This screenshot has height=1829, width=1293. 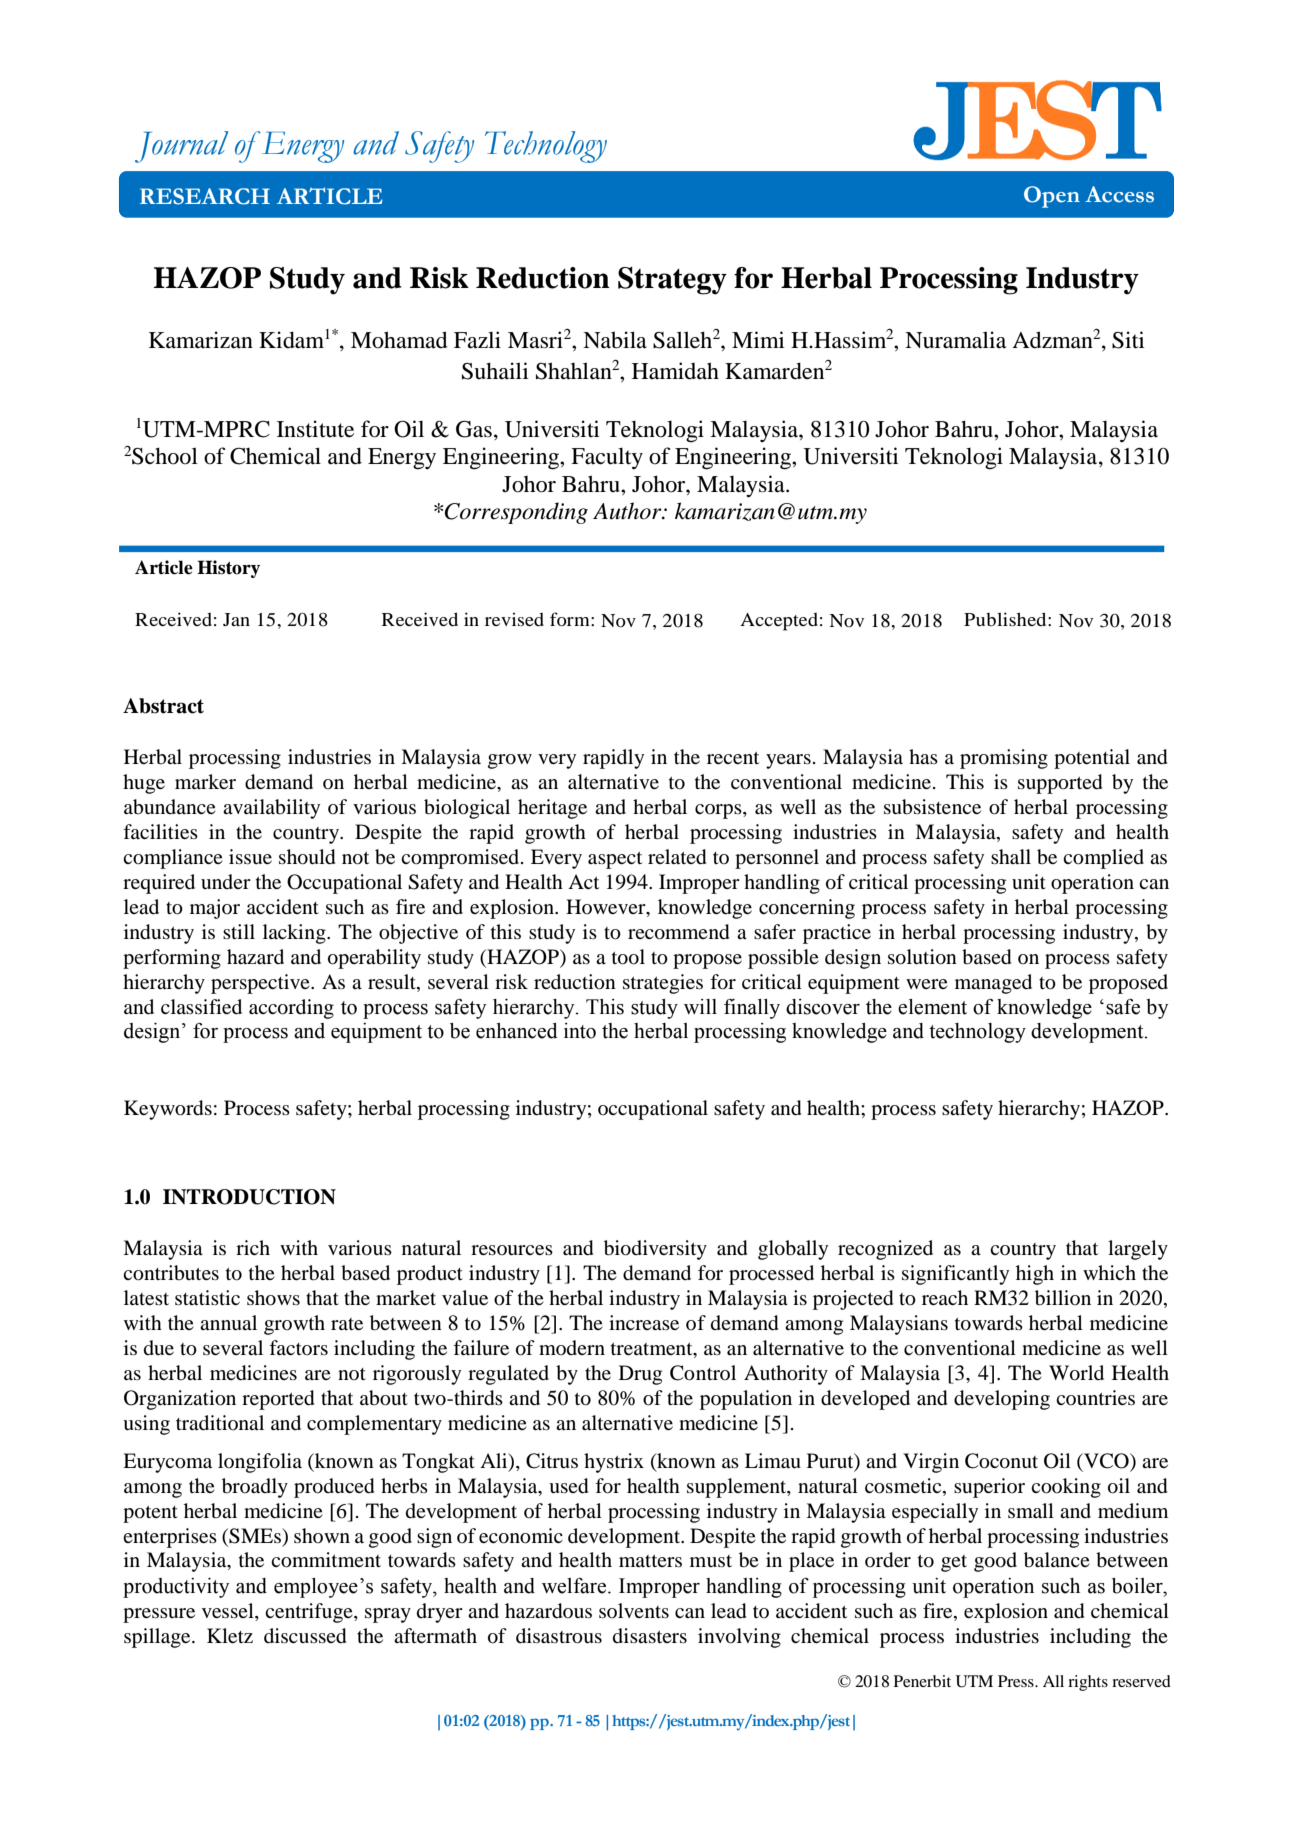 I want to click on rights, so click(x=1088, y=1683).
